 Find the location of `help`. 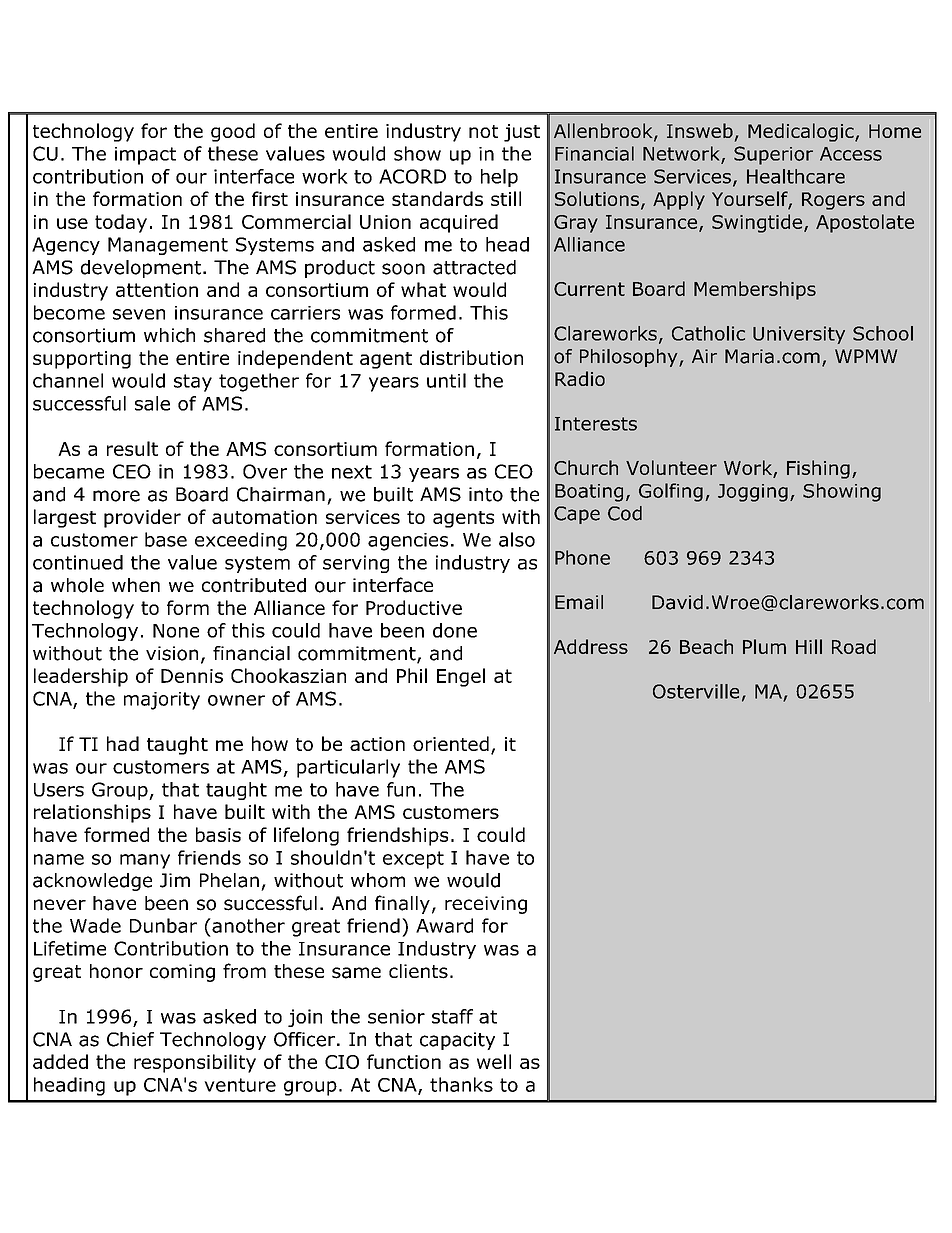

help is located at coordinates (499, 178).
